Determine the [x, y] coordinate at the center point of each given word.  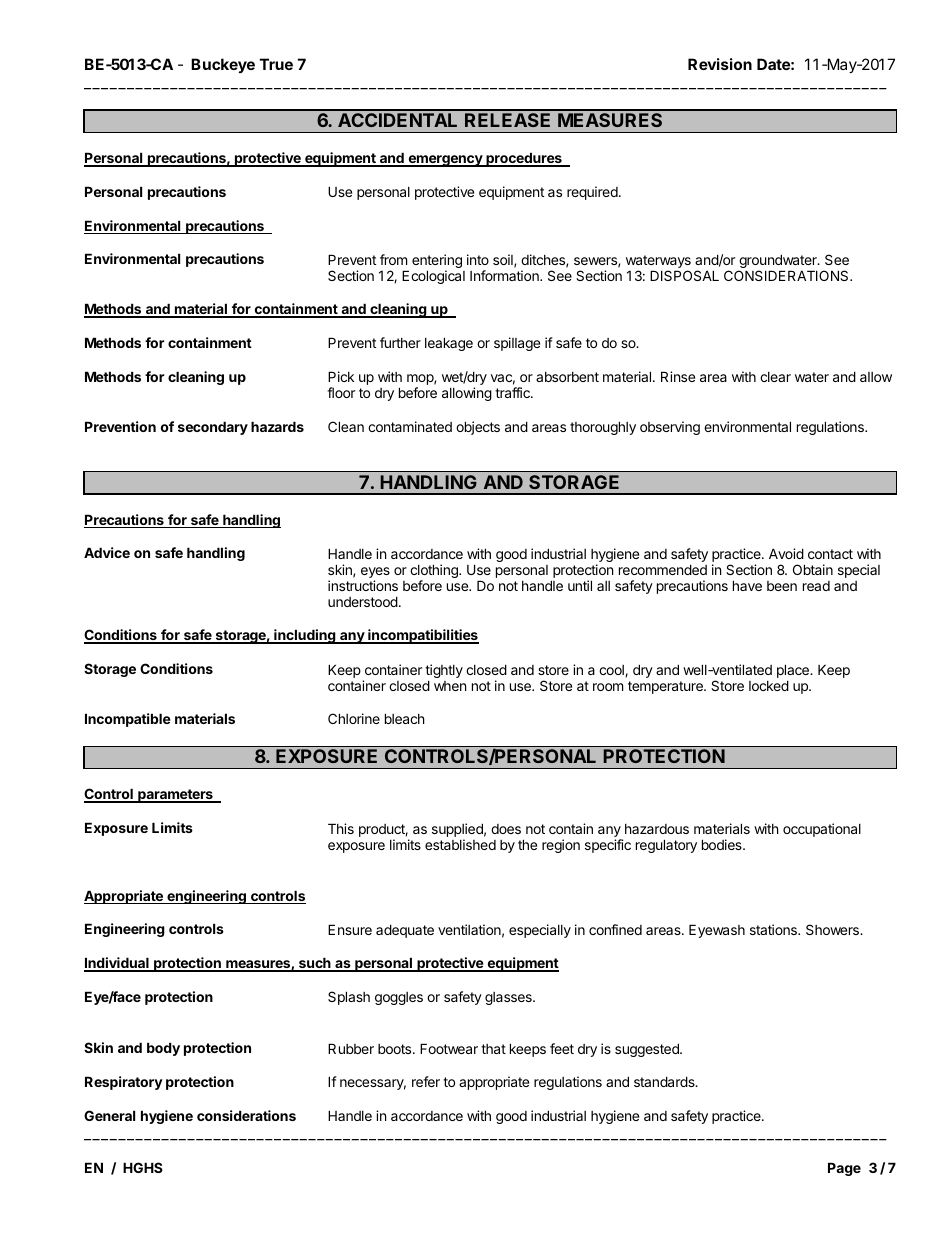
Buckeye [223, 65]
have [747, 585]
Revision [720, 64]
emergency [445, 161]
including [305, 636]
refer [426, 1081]
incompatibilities [422, 636]
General [109, 1115]
